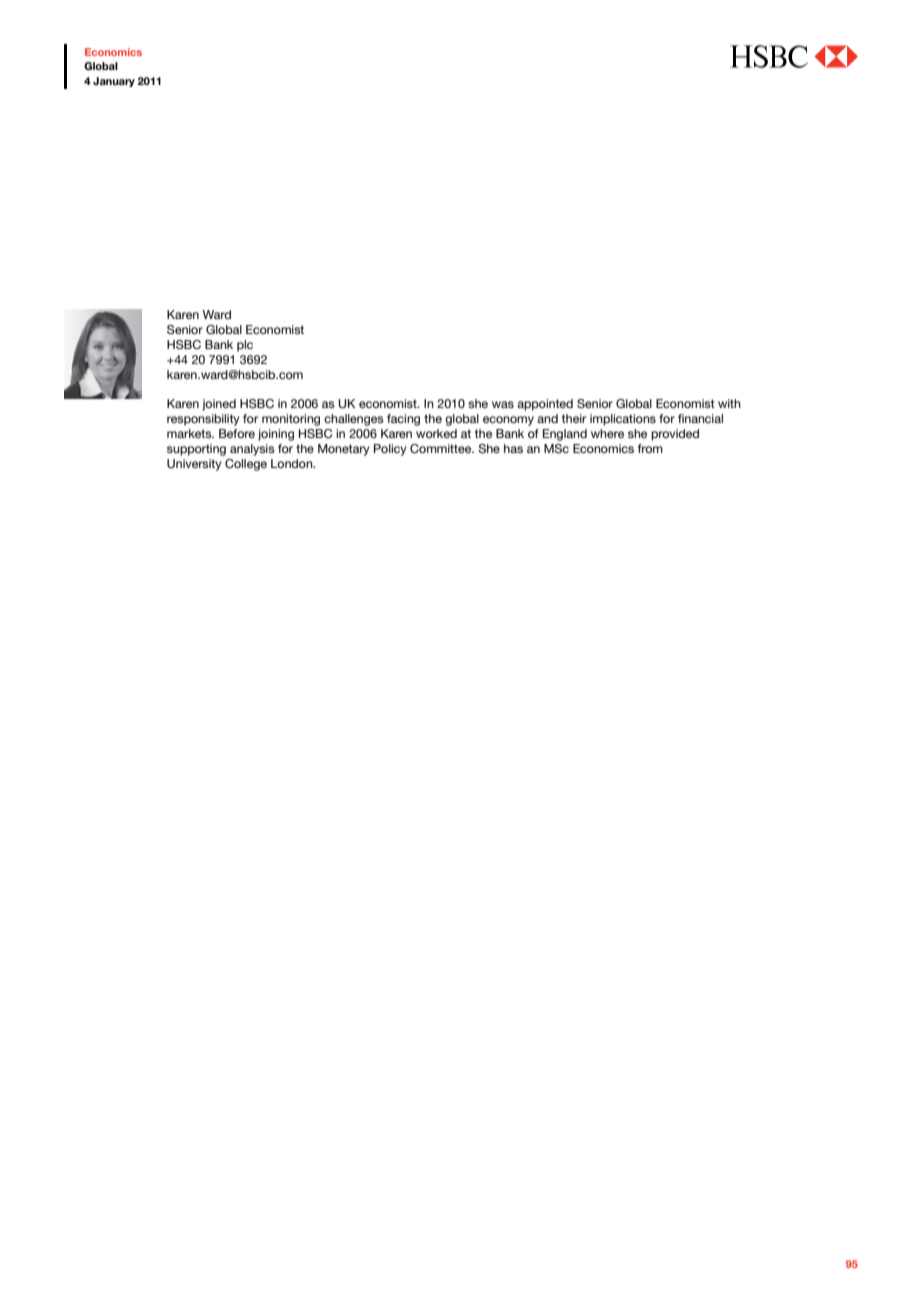 This screenshot has height=1308, width=924. I want to click on joined, so click(219, 405).
